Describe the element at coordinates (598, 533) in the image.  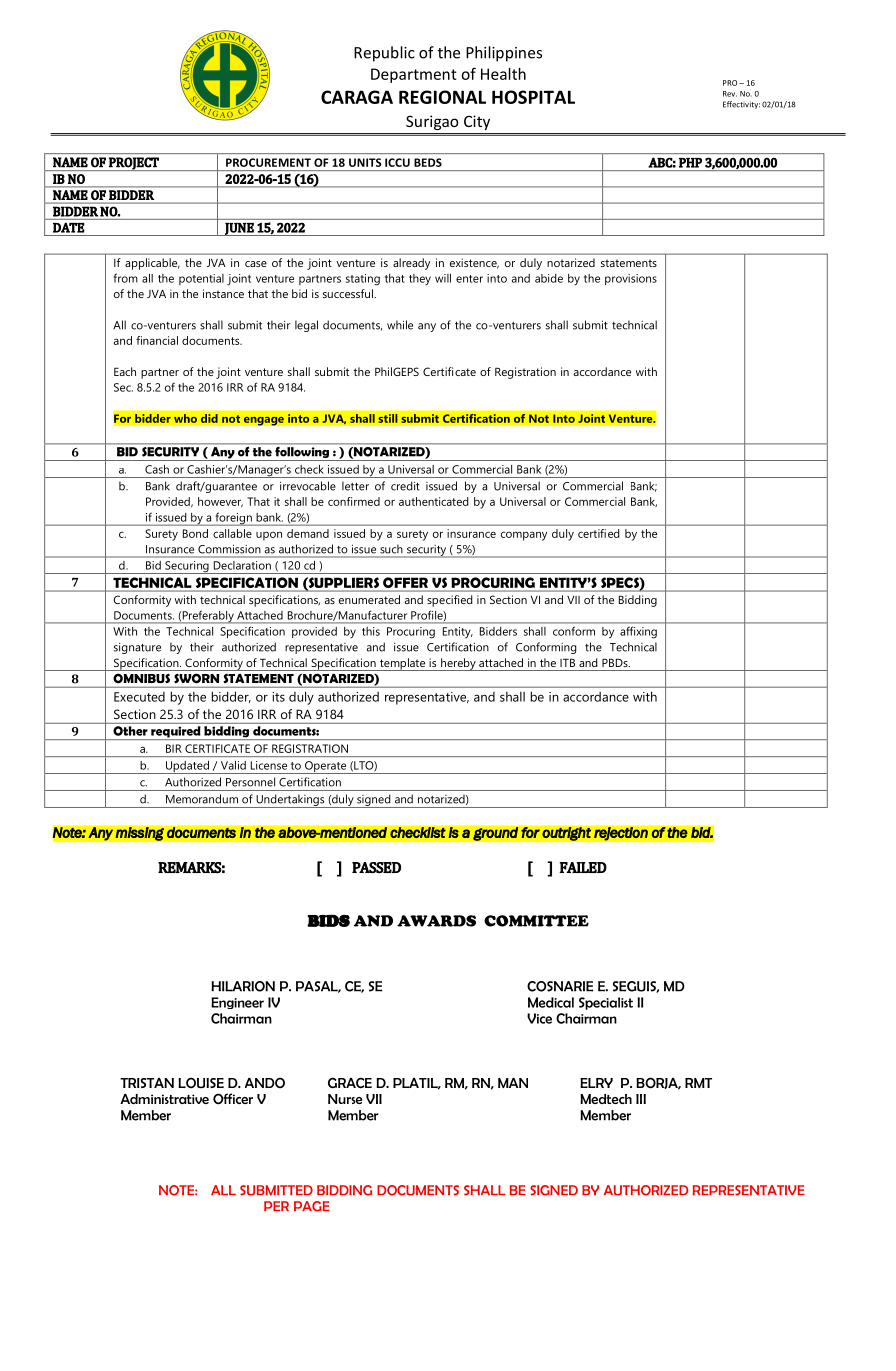
I see `certified` at that location.
